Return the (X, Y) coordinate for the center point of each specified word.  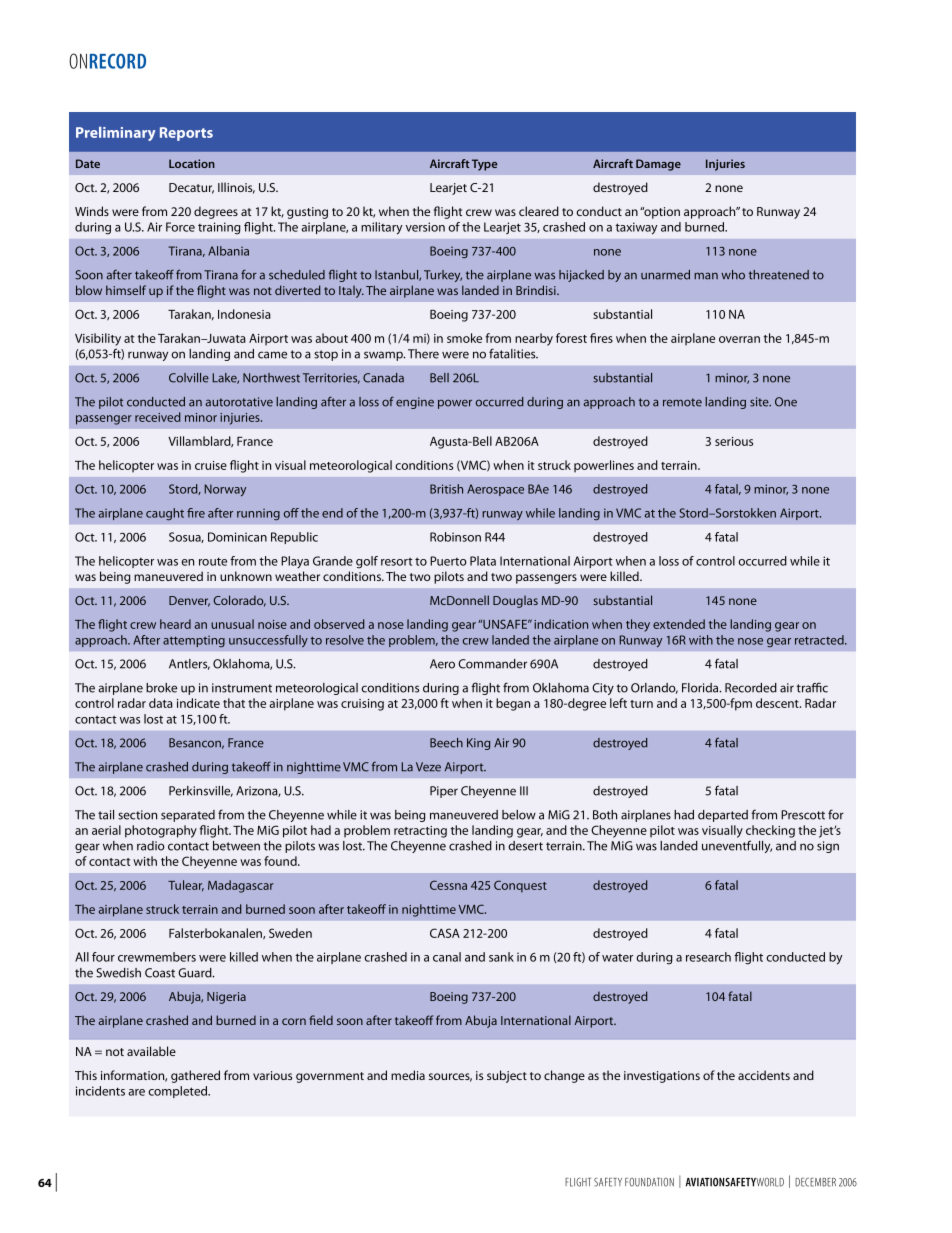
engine (415, 403)
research (708, 957)
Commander (492, 664)
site (760, 402)
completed (179, 1092)
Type (484, 165)
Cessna (448, 885)
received (157, 417)
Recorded (751, 688)
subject (507, 1076)
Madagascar (241, 886)
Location (192, 163)
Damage (658, 165)
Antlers (189, 664)
